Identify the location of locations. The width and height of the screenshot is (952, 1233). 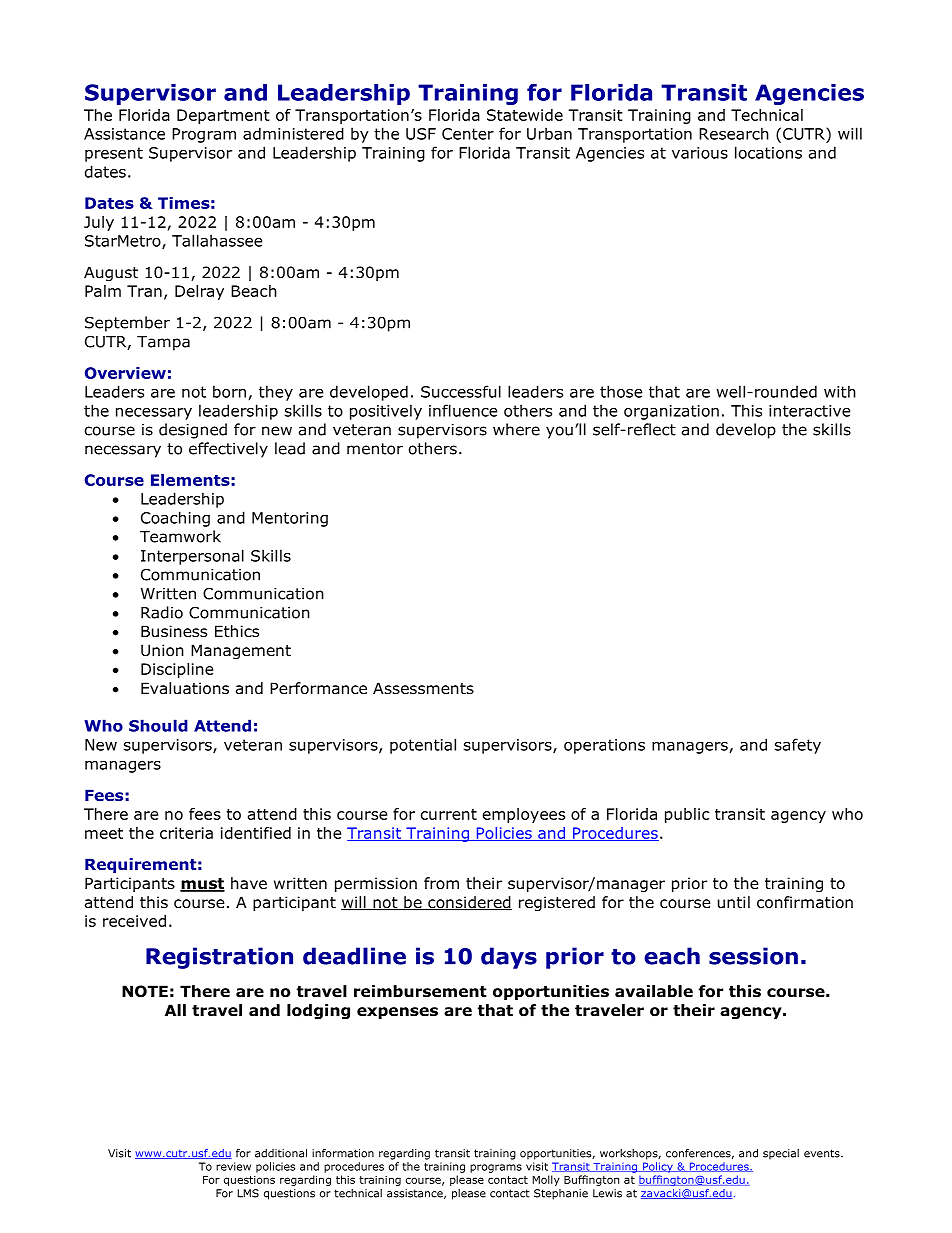
(768, 152).
